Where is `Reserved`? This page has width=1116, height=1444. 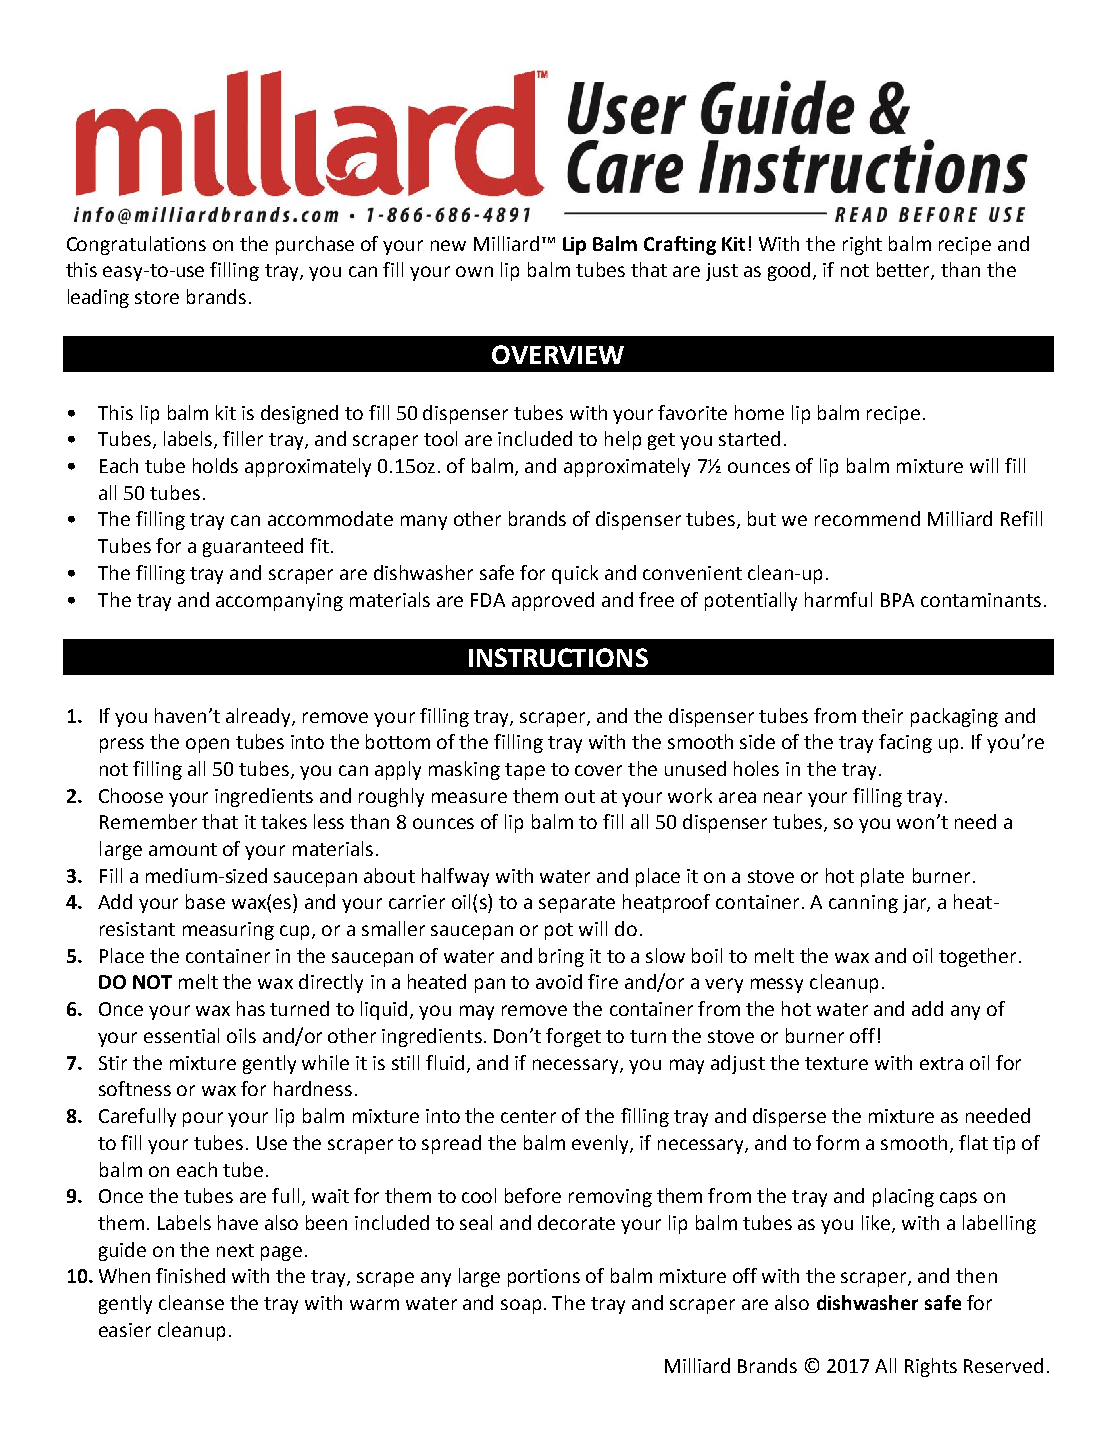
Reserved is located at coordinates (1003, 1365).
